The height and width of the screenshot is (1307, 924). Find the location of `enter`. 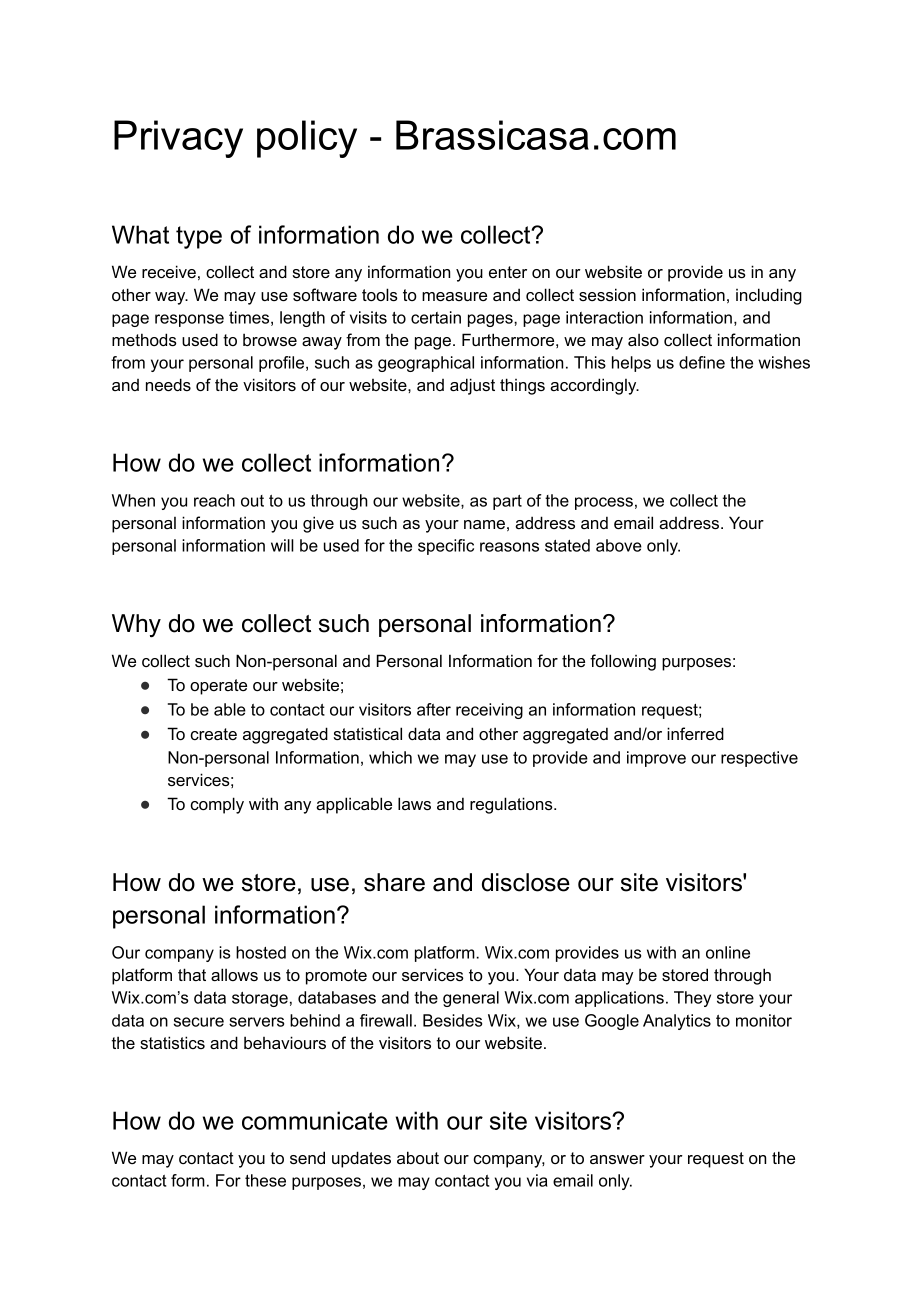

enter is located at coordinates (508, 272).
